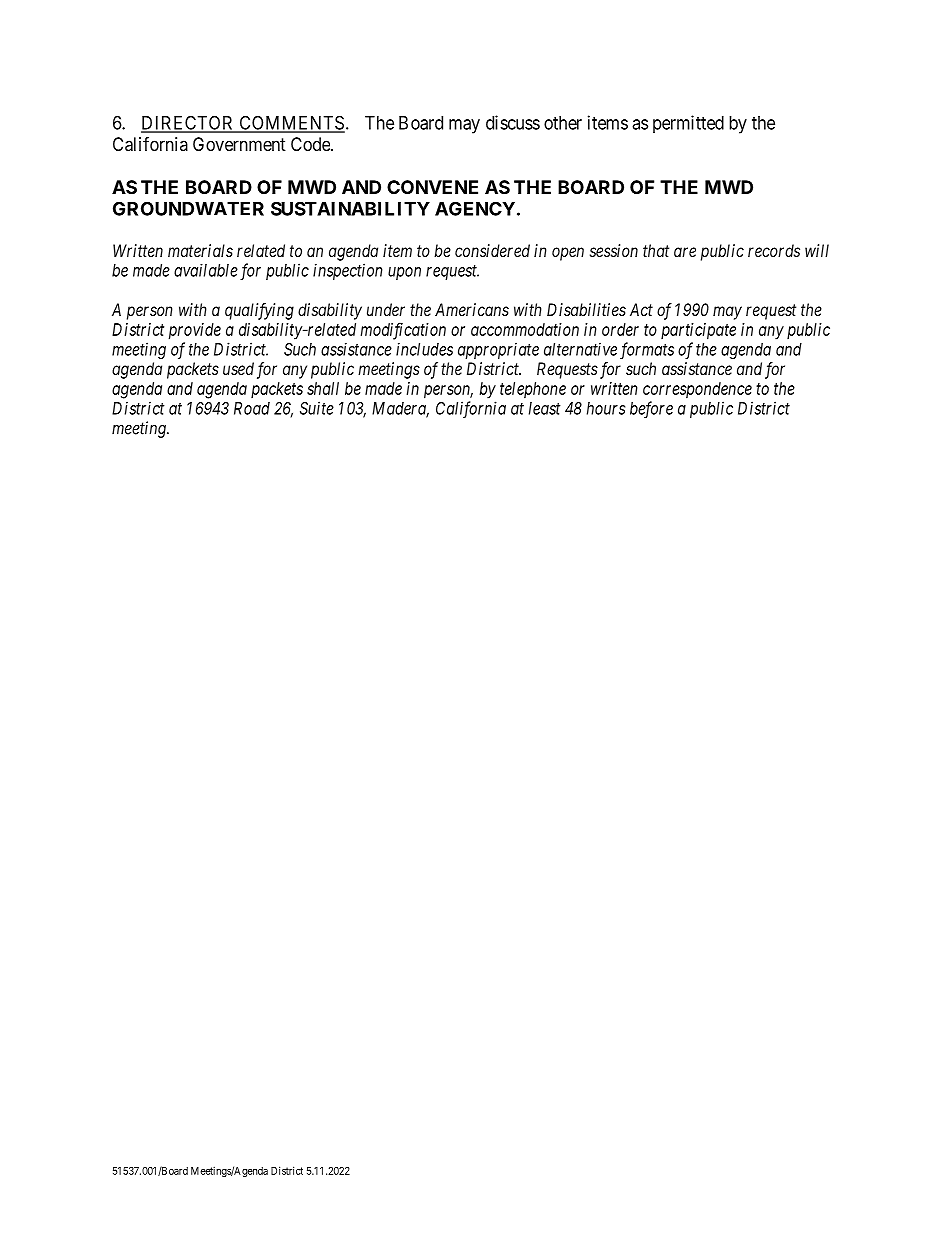  I want to click on discuss, so click(513, 122).
